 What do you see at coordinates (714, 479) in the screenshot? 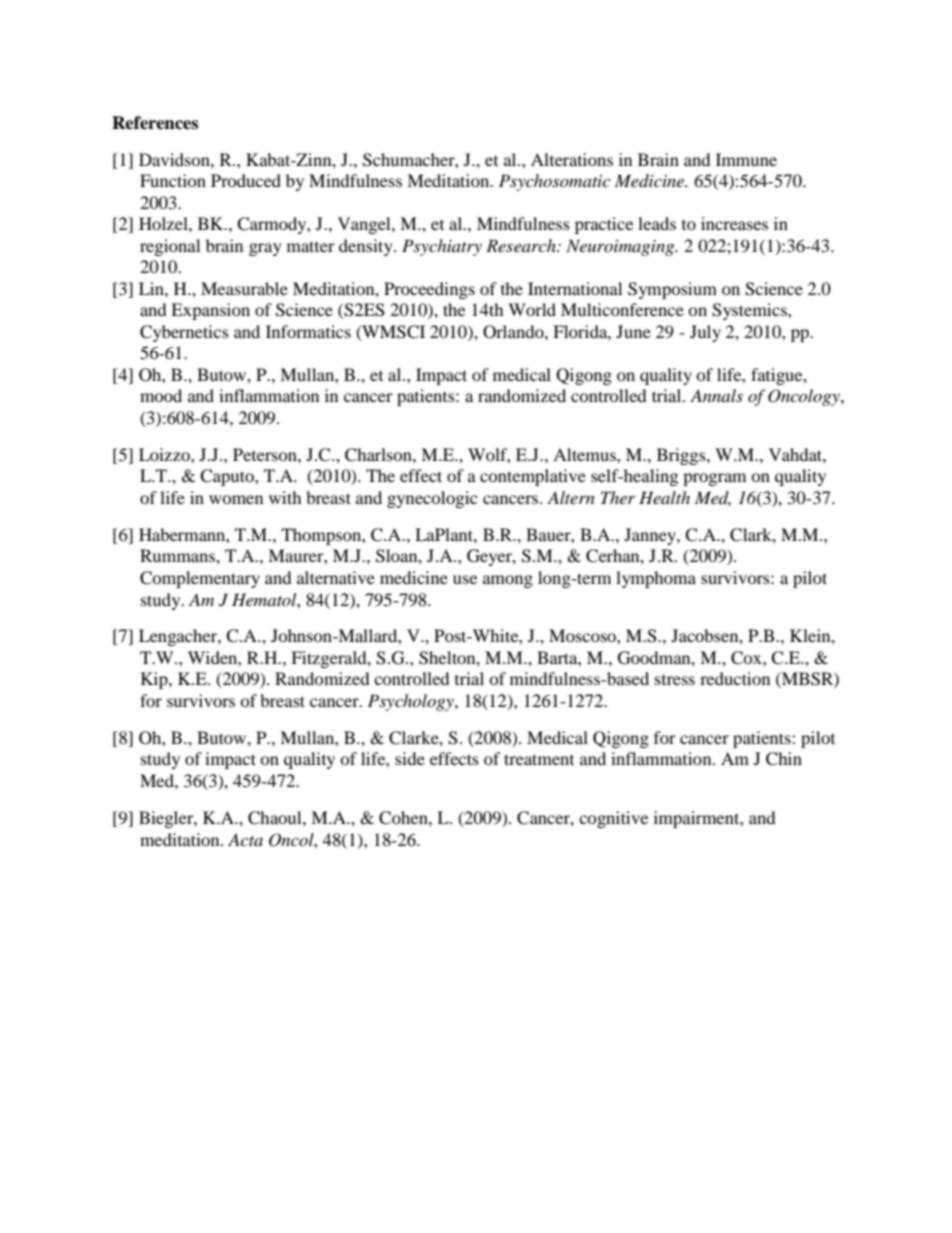
I see `program` at bounding box center [714, 479].
